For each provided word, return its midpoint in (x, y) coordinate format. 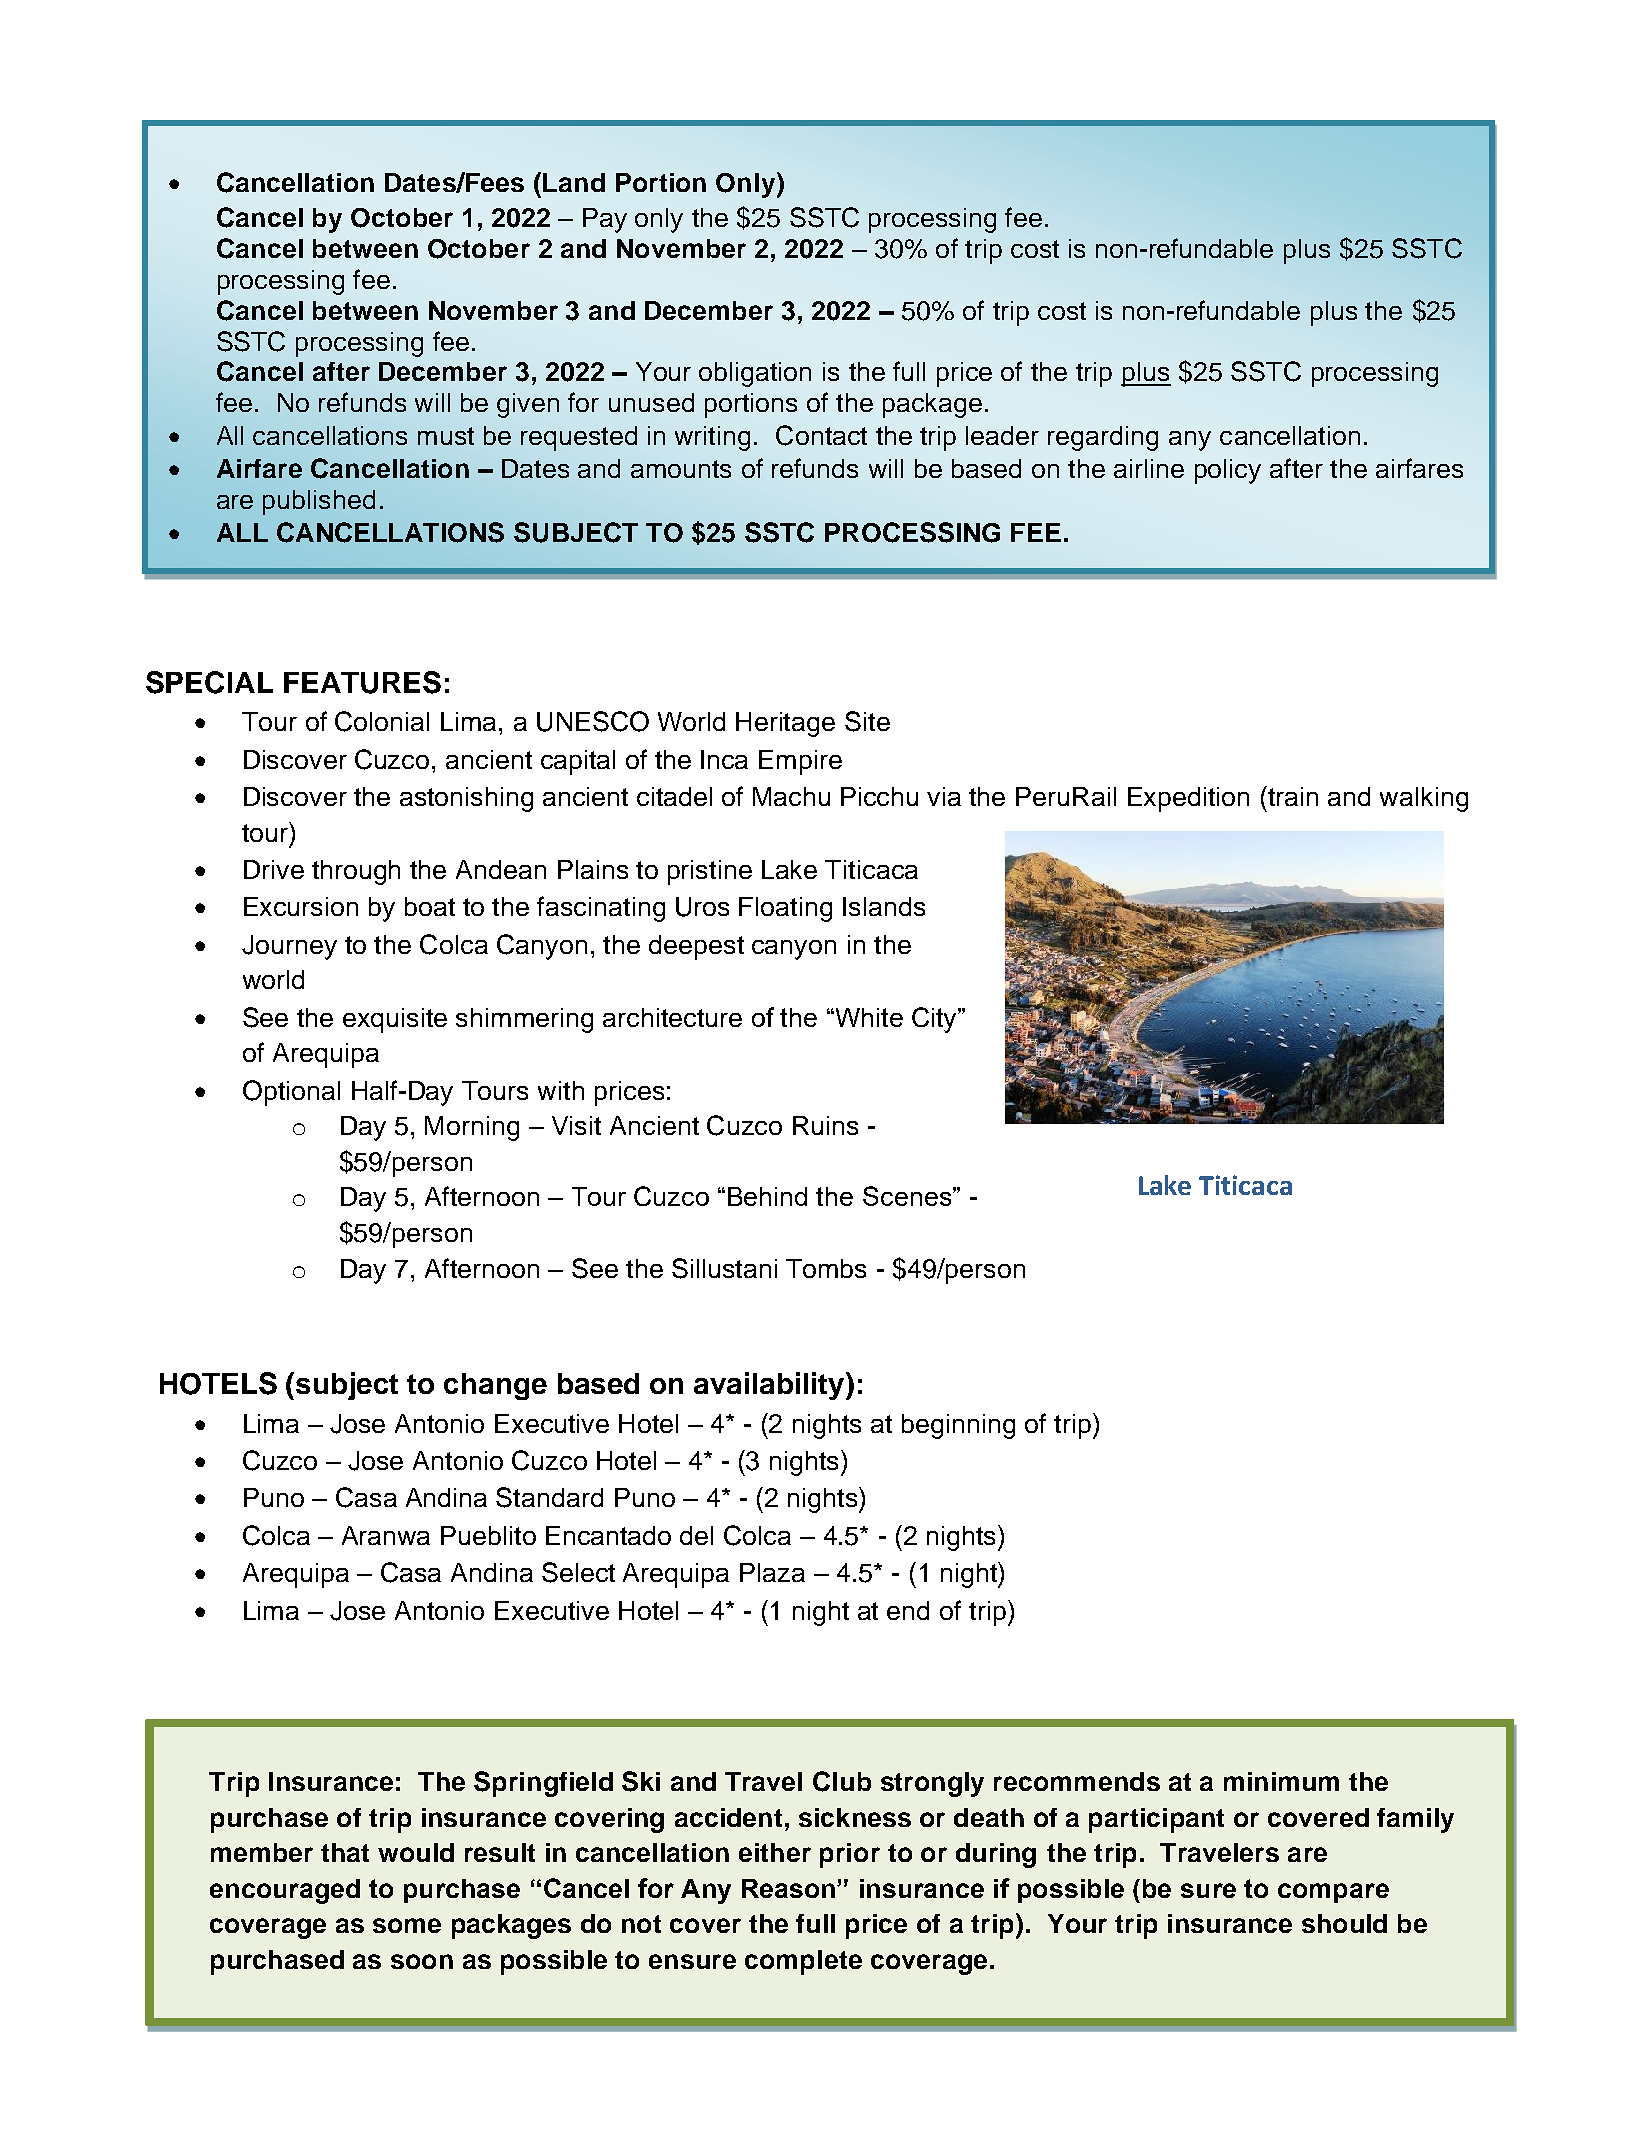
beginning (958, 1426)
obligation (755, 374)
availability (770, 1386)
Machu (791, 796)
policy (1228, 471)
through (356, 872)
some (407, 1925)
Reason (788, 1888)
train (1292, 796)
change (495, 1386)
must (446, 436)
